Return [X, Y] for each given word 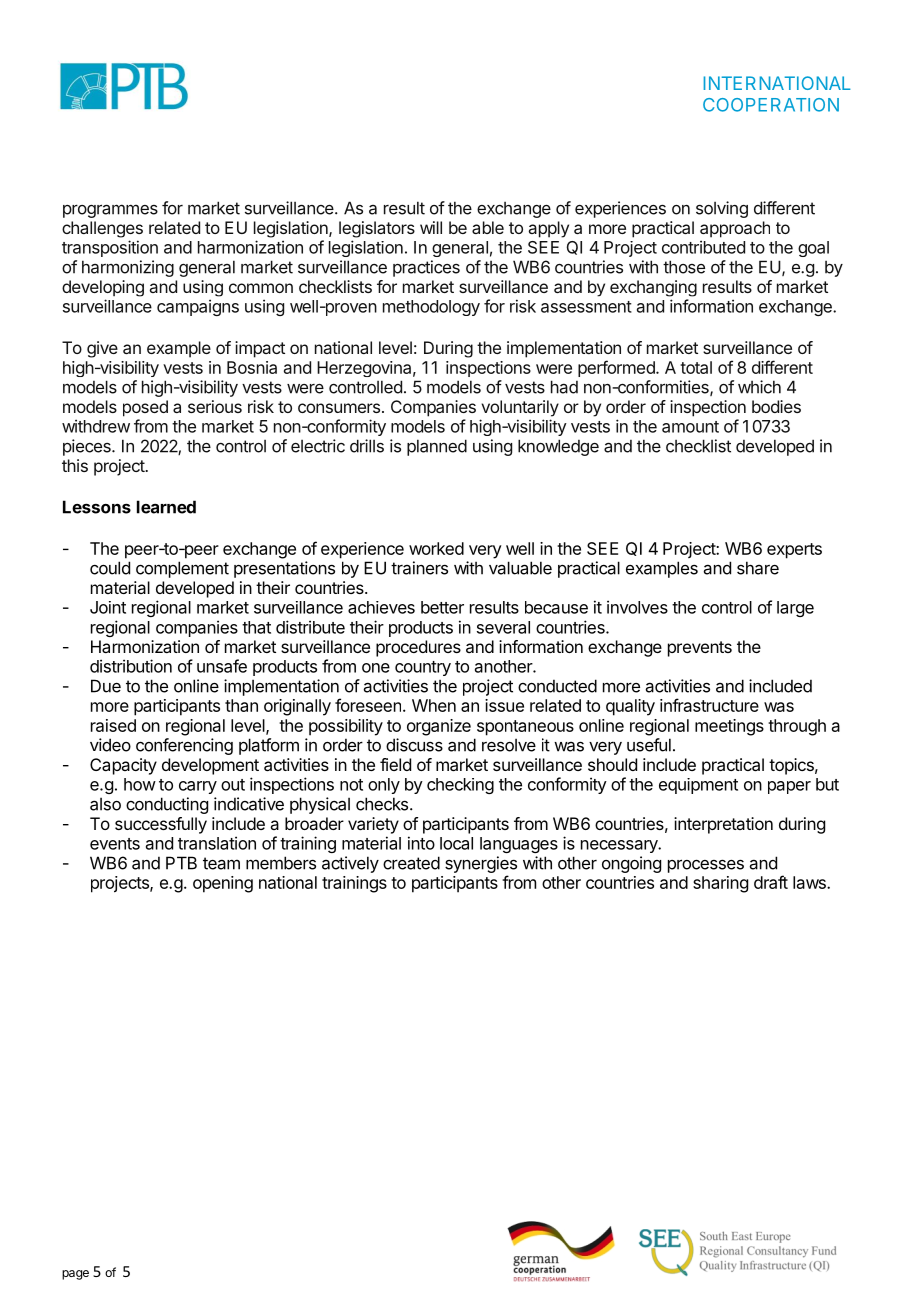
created [411, 863]
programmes [110, 211]
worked [436, 548]
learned [166, 507]
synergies [481, 864]
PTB [181, 863]
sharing [720, 884]
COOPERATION [771, 105]
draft [771, 882]
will [431, 227]
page [75, 1275]
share [758, 568]
